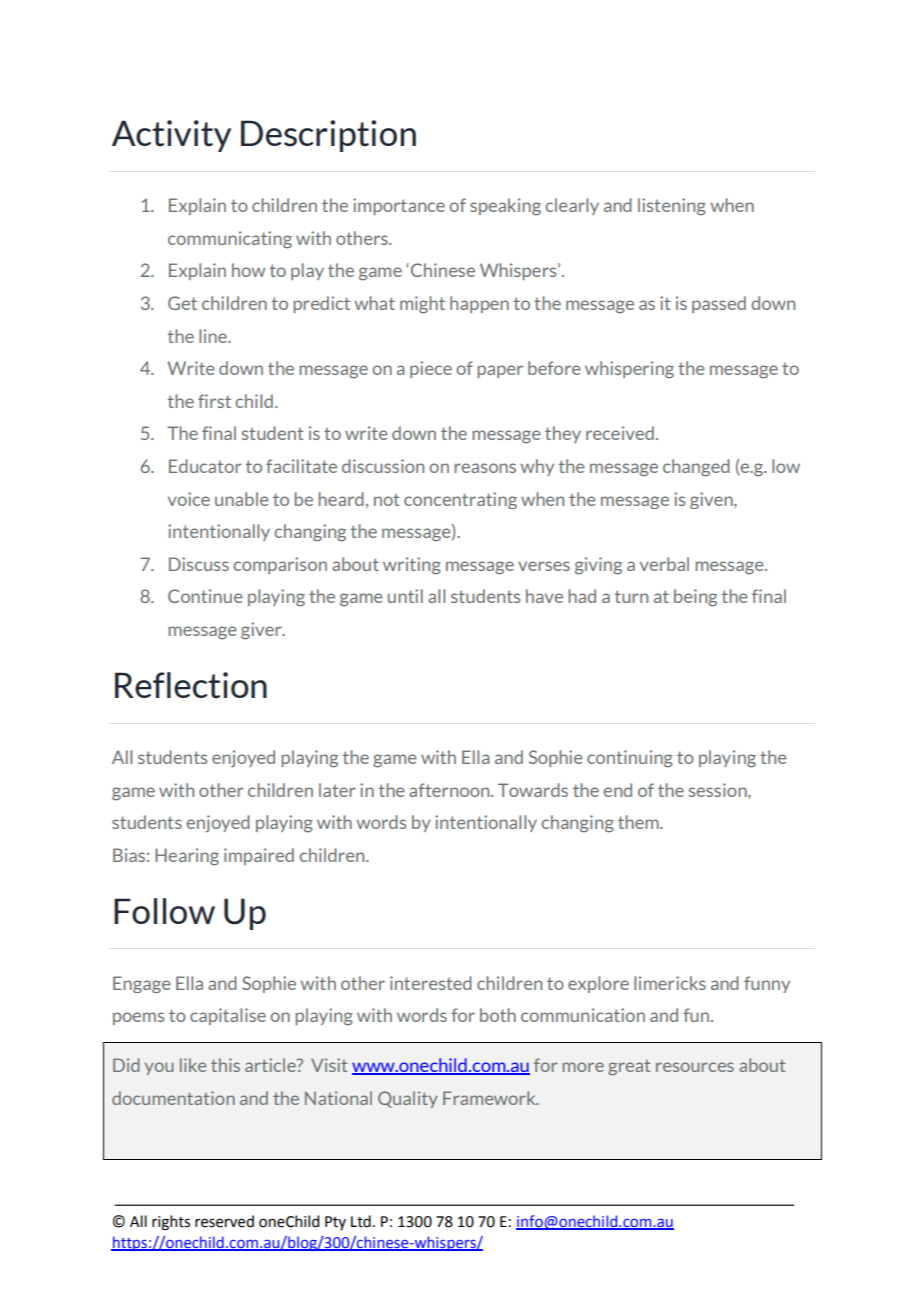 This screenshot has width=924, height=1307. Describe the element at coordinates (695, 1067) in the screenshot. I see `resources` at that location.
